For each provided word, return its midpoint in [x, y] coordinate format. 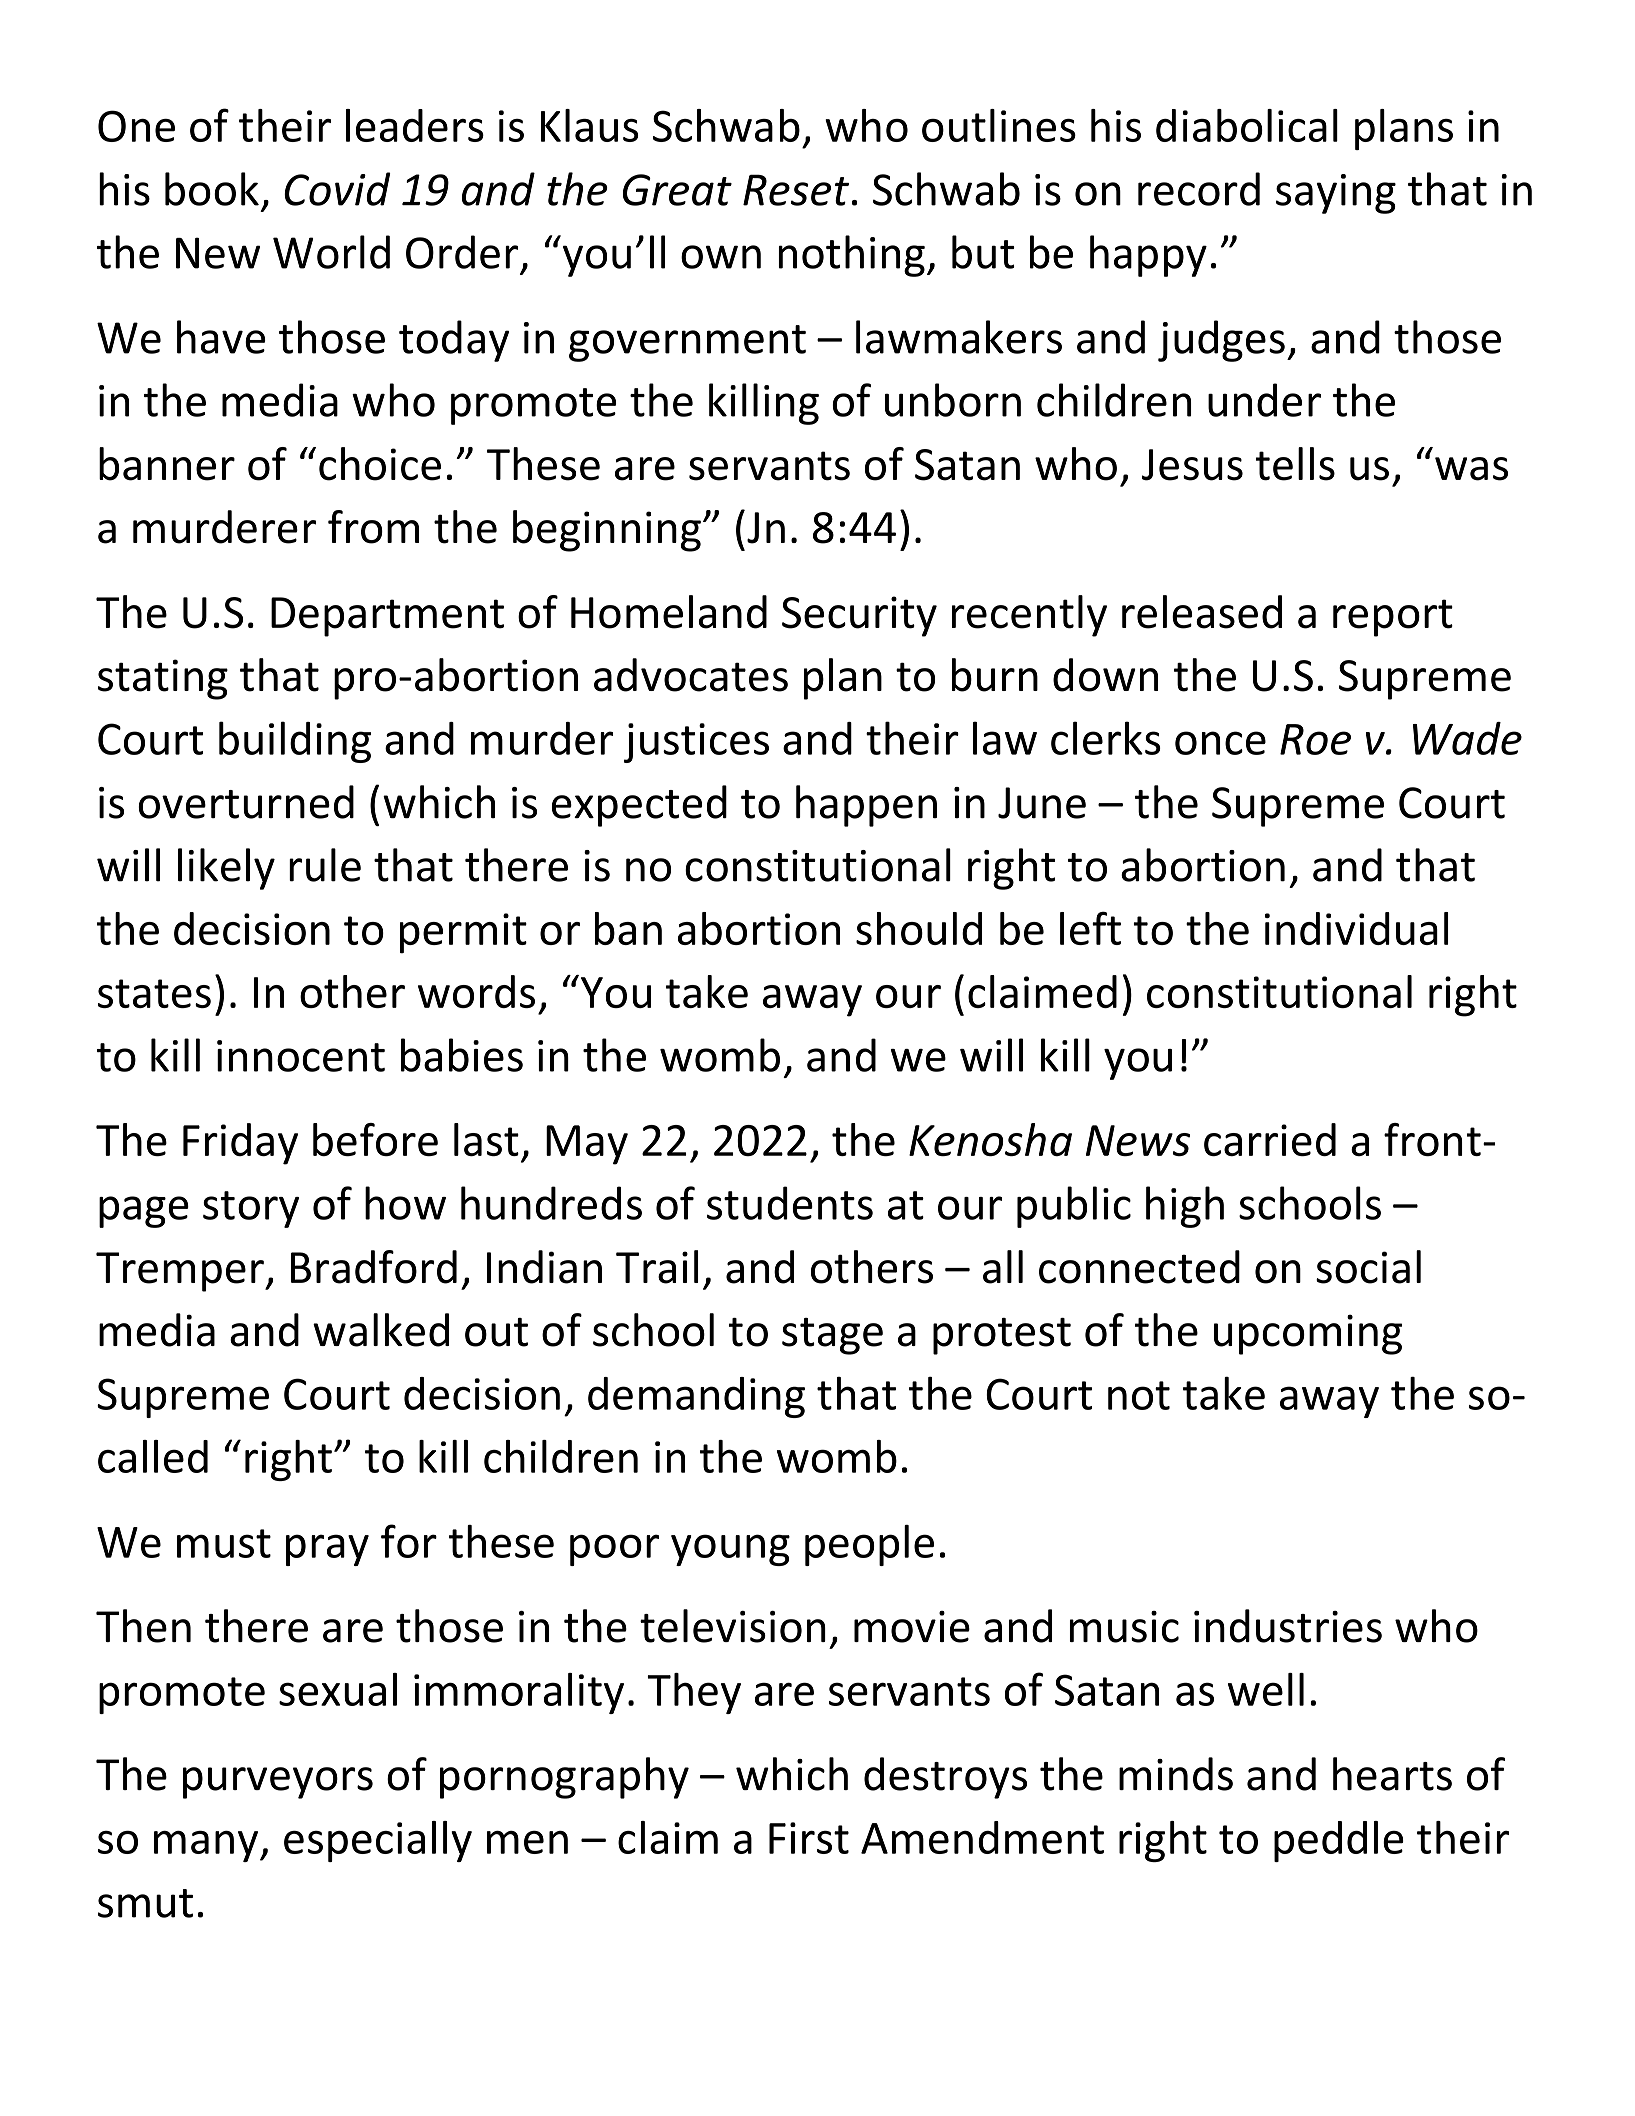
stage [832, 1336]
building [295, 742]
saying [1336, 194]
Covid [337, 189]
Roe [1315, 739]
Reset [796, 190]
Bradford [374, 1267]
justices [696, 743]
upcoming [1308, 1334]
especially [378, 1841]
